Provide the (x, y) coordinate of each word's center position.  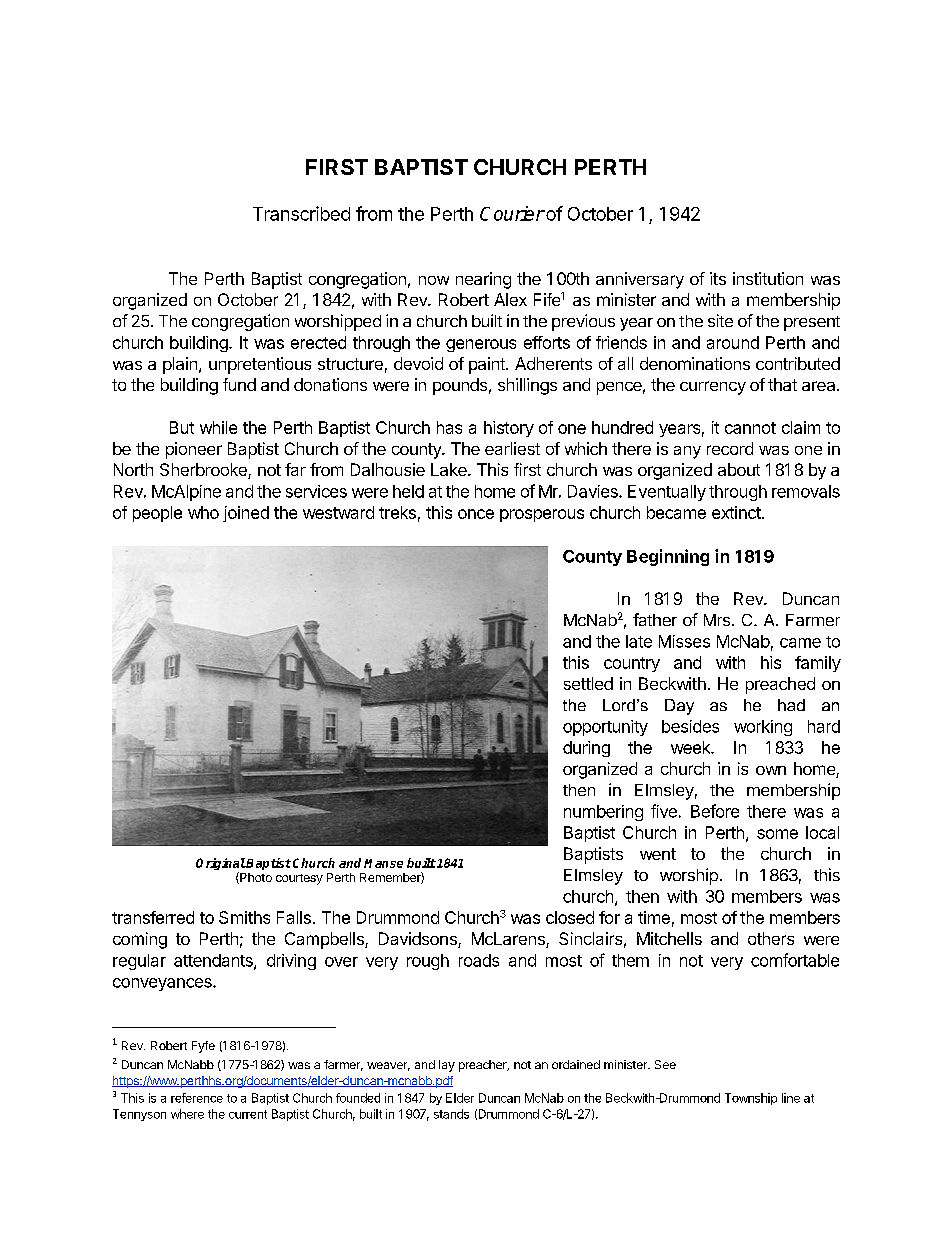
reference (197, 1098)
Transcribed (301, 213)
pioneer (194, 450)
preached (780, 685)
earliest (512, 448)
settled (588, 683)
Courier (512, 213)
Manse (383, 863)
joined (246, 514)
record (730, 448)
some (777, 834)
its (718, 278)
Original (221, 865)
